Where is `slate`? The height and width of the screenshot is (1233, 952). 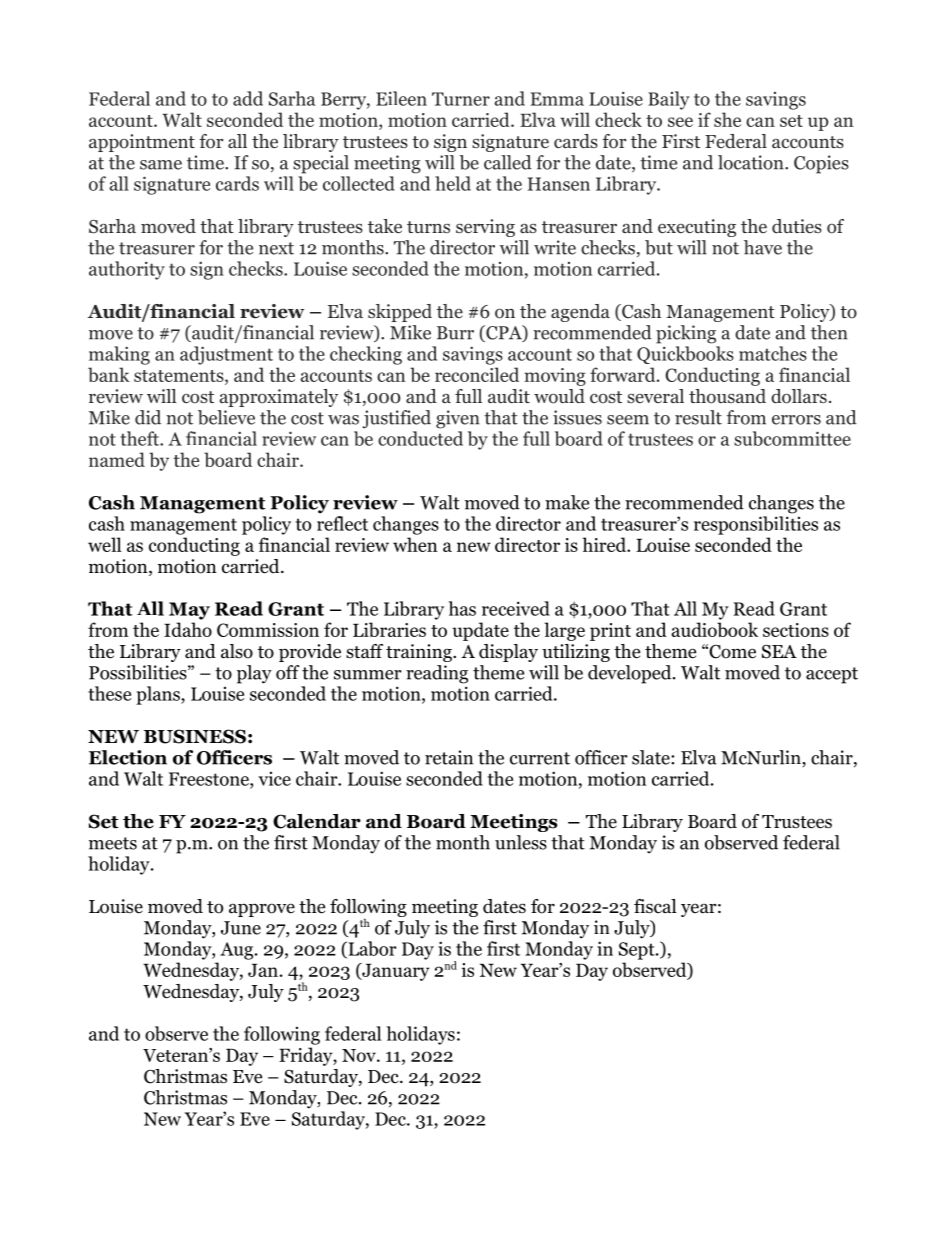
slate is located at coordinates (652, 757).
